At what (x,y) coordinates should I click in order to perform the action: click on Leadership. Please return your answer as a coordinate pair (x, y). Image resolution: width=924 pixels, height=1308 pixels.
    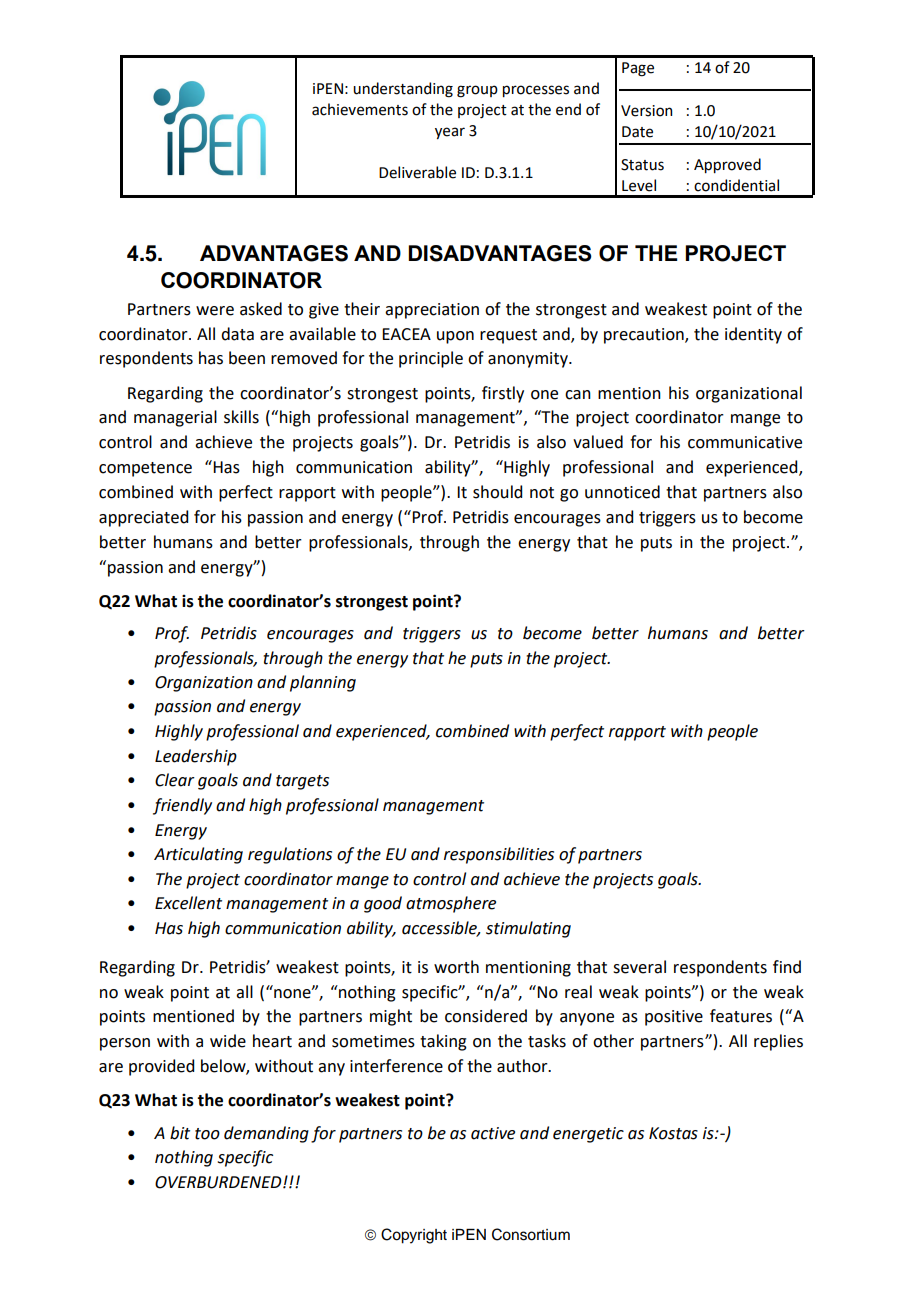
    Looking at the image, I should click on (196, 757).
